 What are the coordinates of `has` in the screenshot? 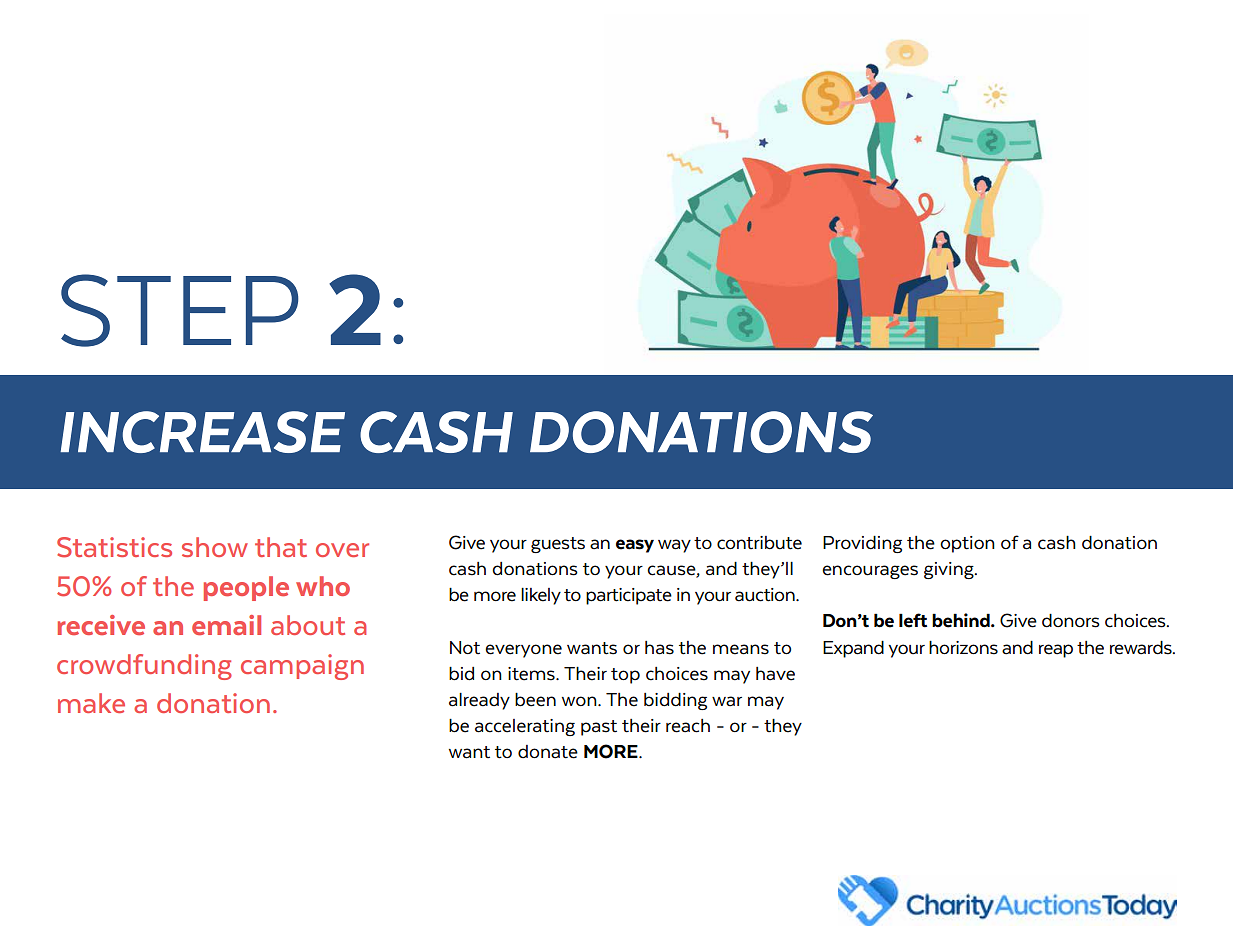 It's located at (659, 648).
